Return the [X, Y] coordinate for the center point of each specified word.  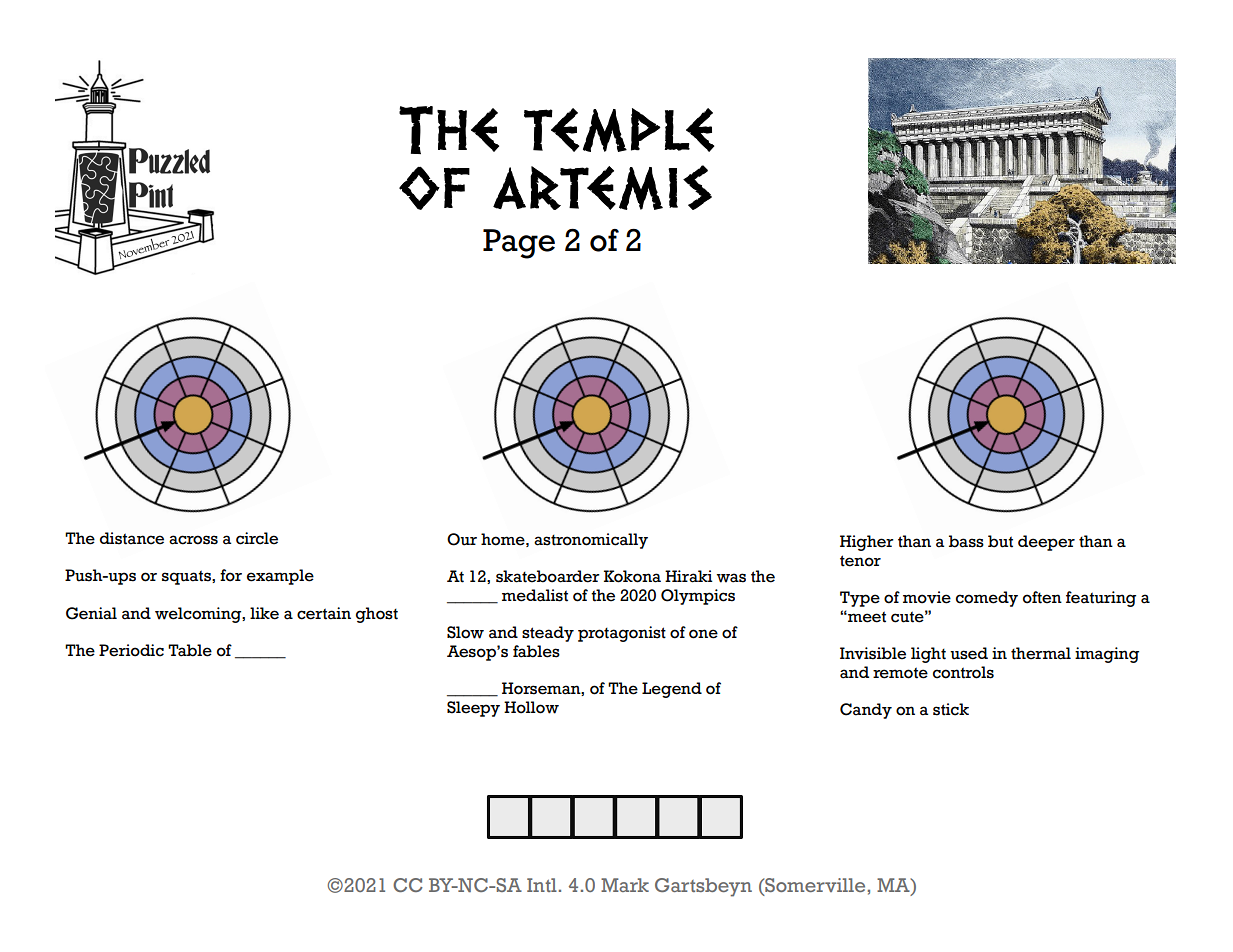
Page [519, 244]
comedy [987, 599]
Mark [625, 885]
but [1000, 541]
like [264, 613]
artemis [602, 187]
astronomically [591, 541]
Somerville [814, 885]
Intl [542, 885]
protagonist [622, 634]
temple [619, 130]
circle [257, 538]
